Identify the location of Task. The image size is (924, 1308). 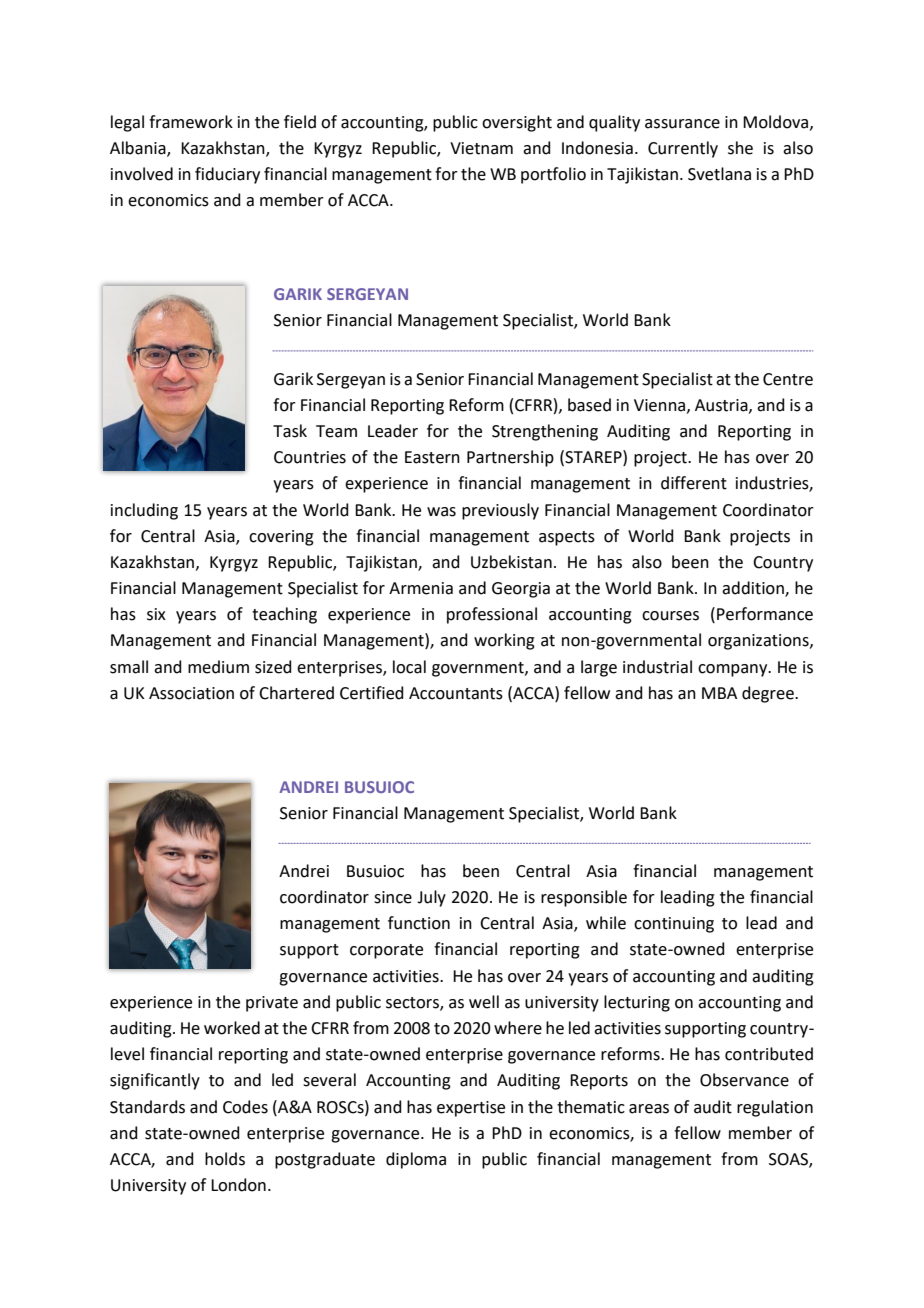
(290, 431).
